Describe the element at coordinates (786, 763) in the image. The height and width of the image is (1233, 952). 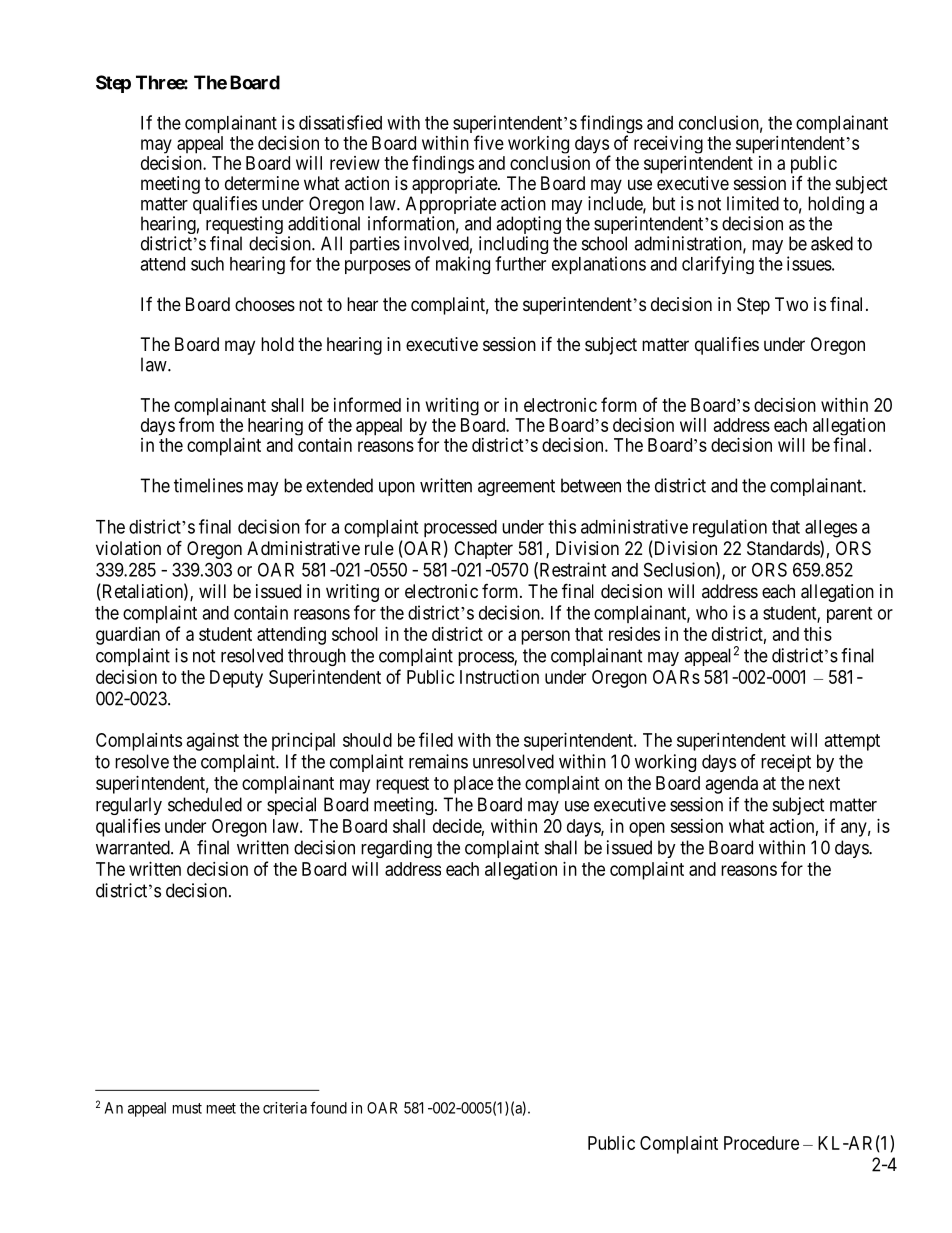
I see `receipt` at that location.
